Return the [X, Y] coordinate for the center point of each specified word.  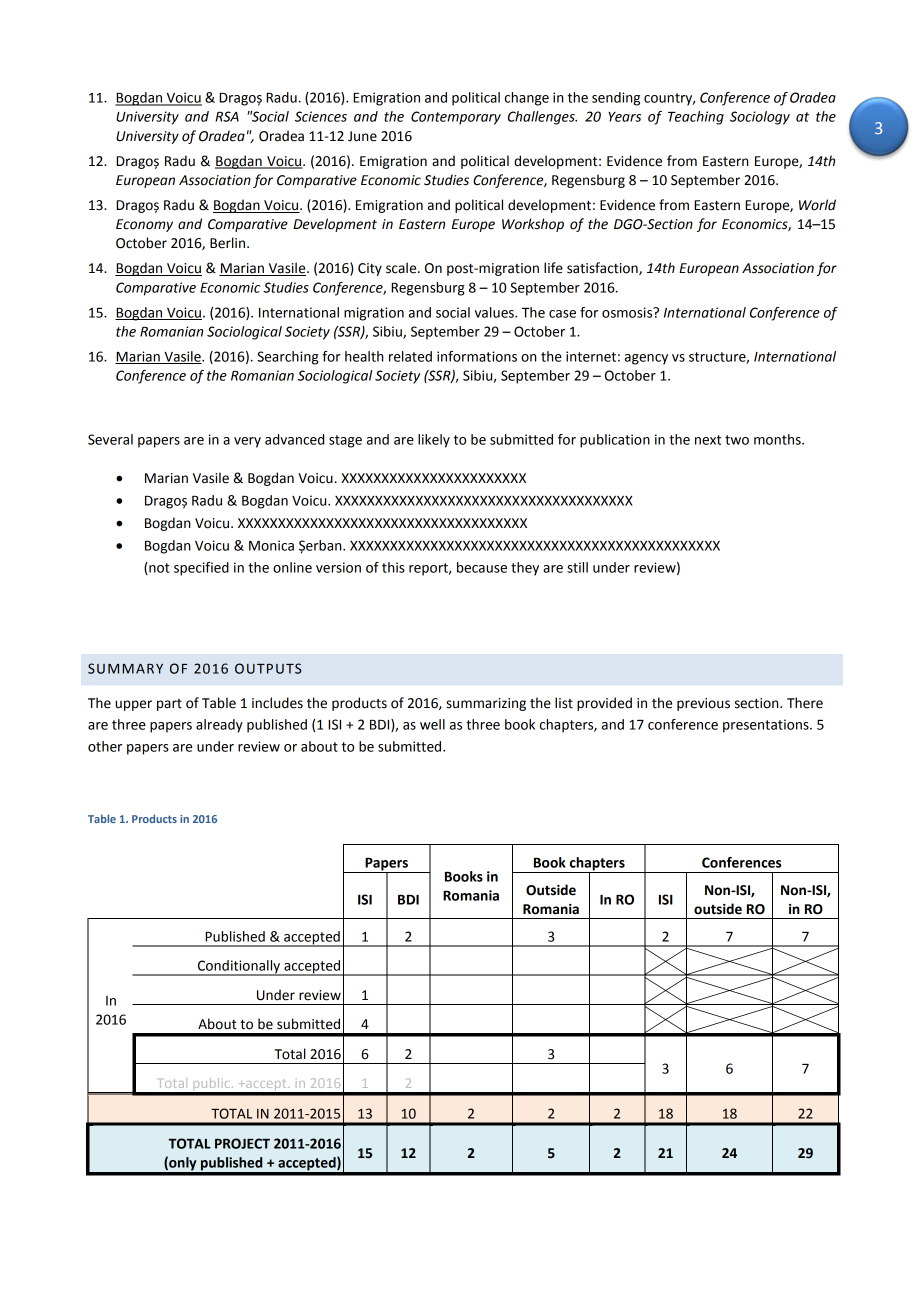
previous [703, 704]
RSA [227, 116]
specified [201, 569]
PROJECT [242, 1143]
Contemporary [456, 118]
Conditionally [238, 968]
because [482, 567]
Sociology [760, 118]
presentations [767, 726]
